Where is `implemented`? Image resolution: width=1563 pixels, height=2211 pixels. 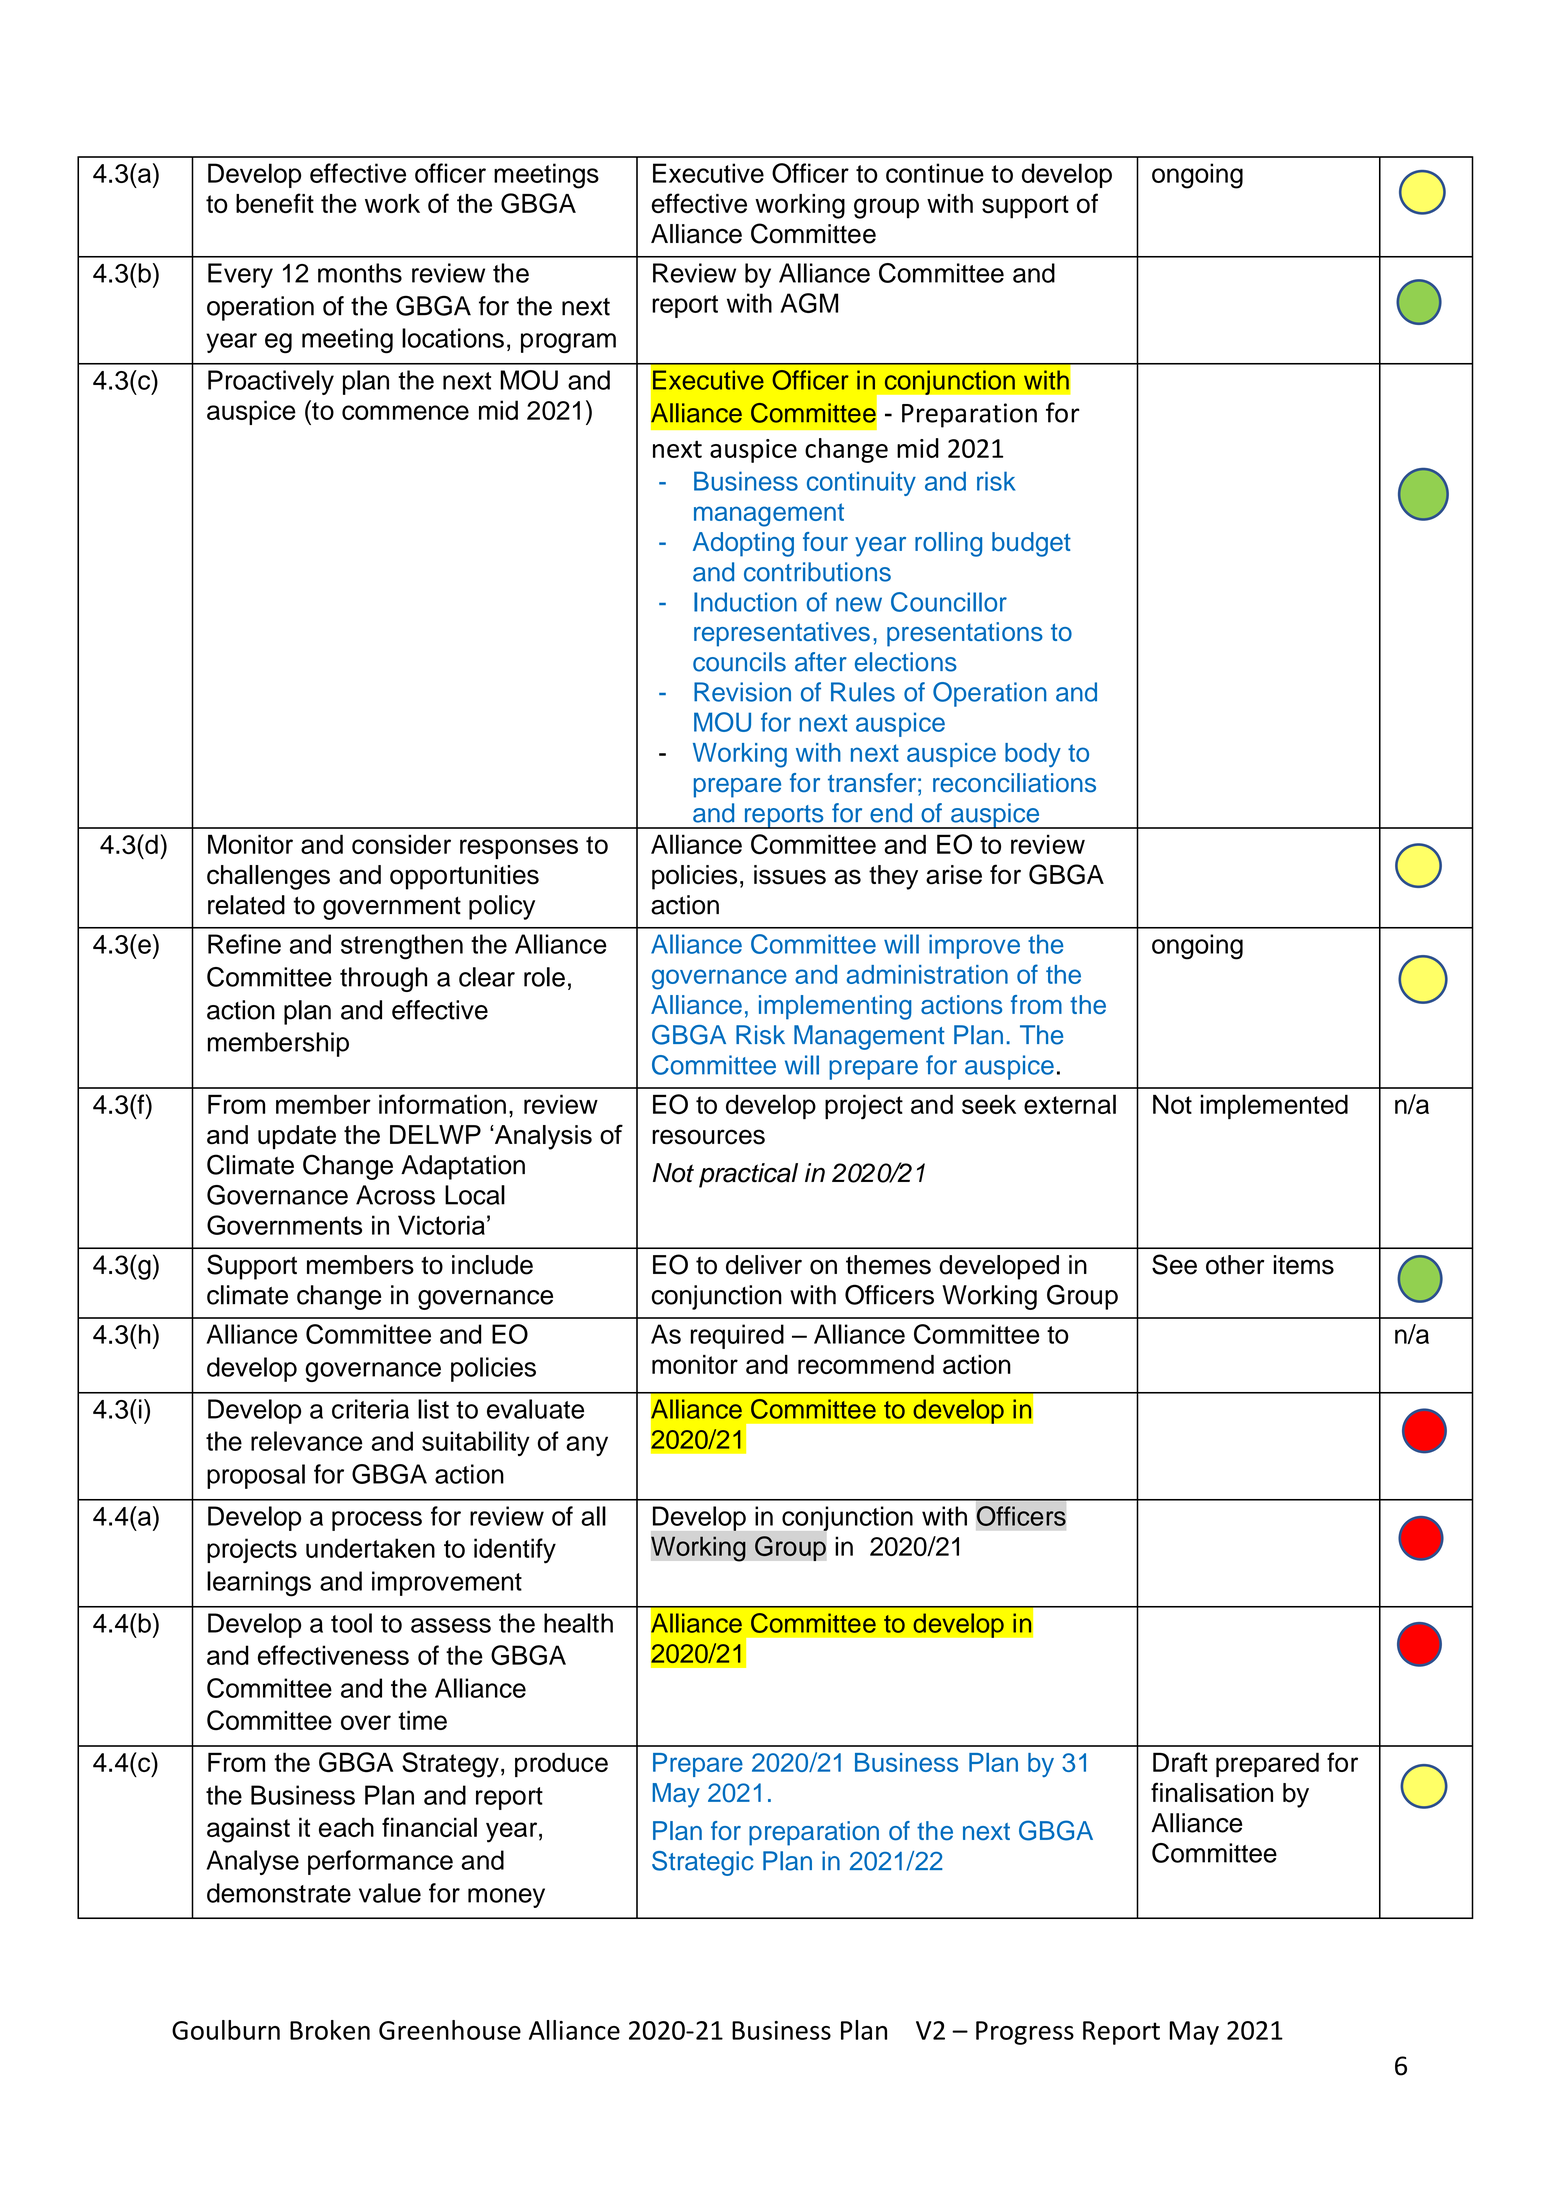
implemented is located at coordinates (1274, 1106).
